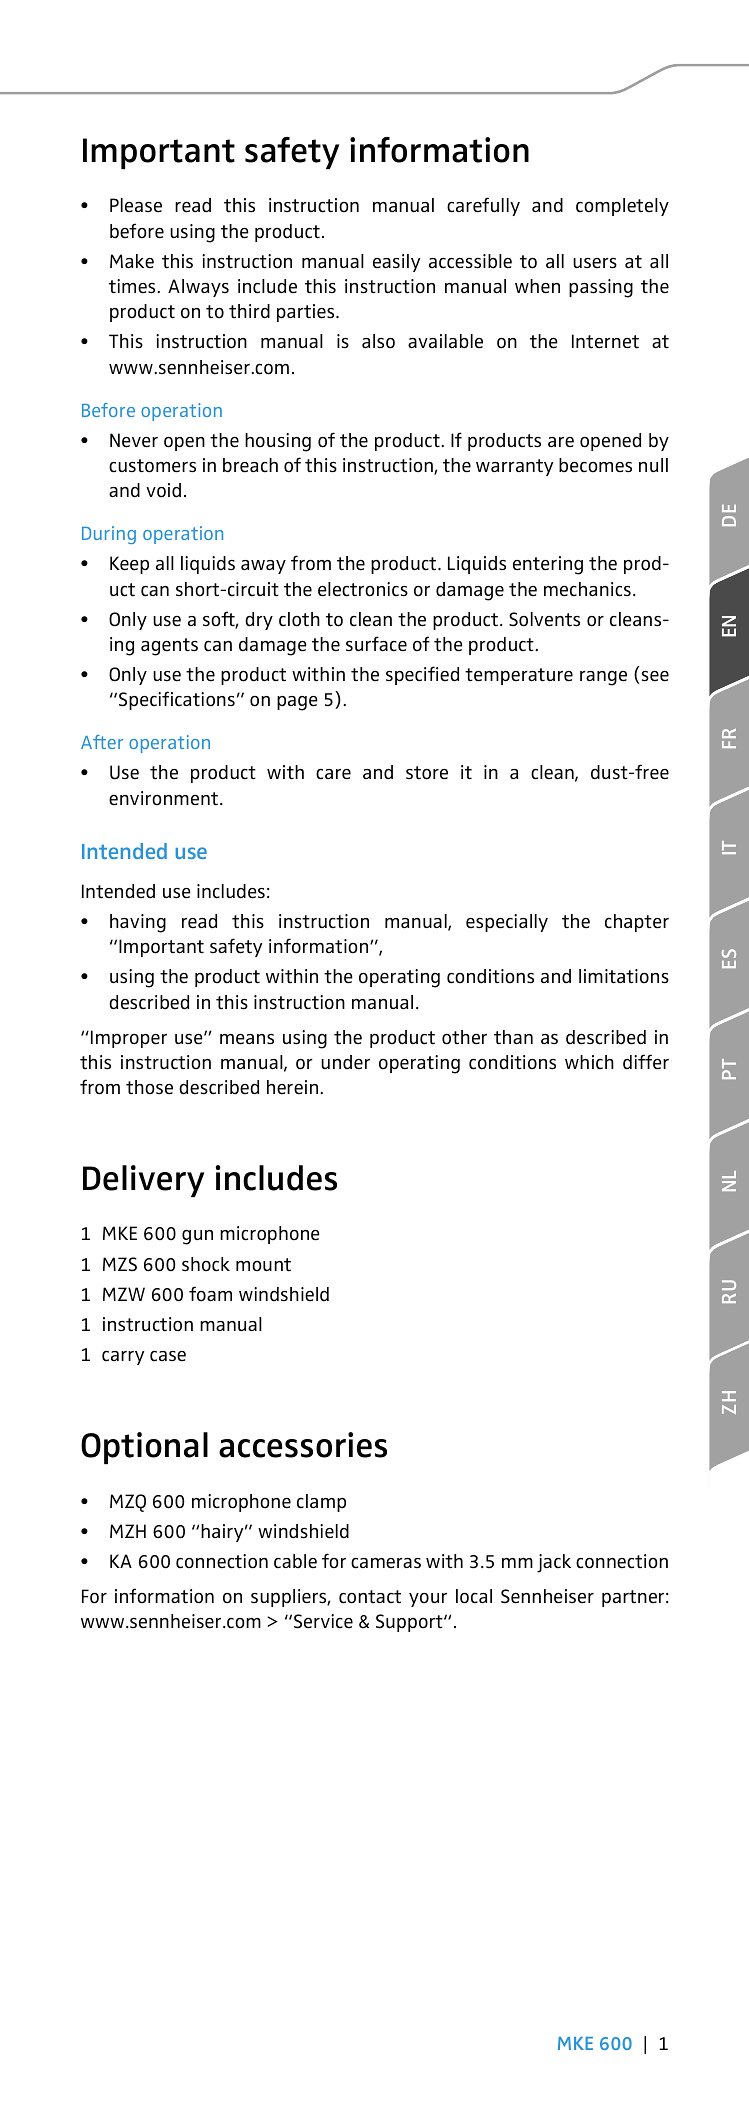 The image size is (749, 2122). What do you see at coordinates (144, 1448) in the document?
I see `Optional` at bounding box center [144, 1448].
